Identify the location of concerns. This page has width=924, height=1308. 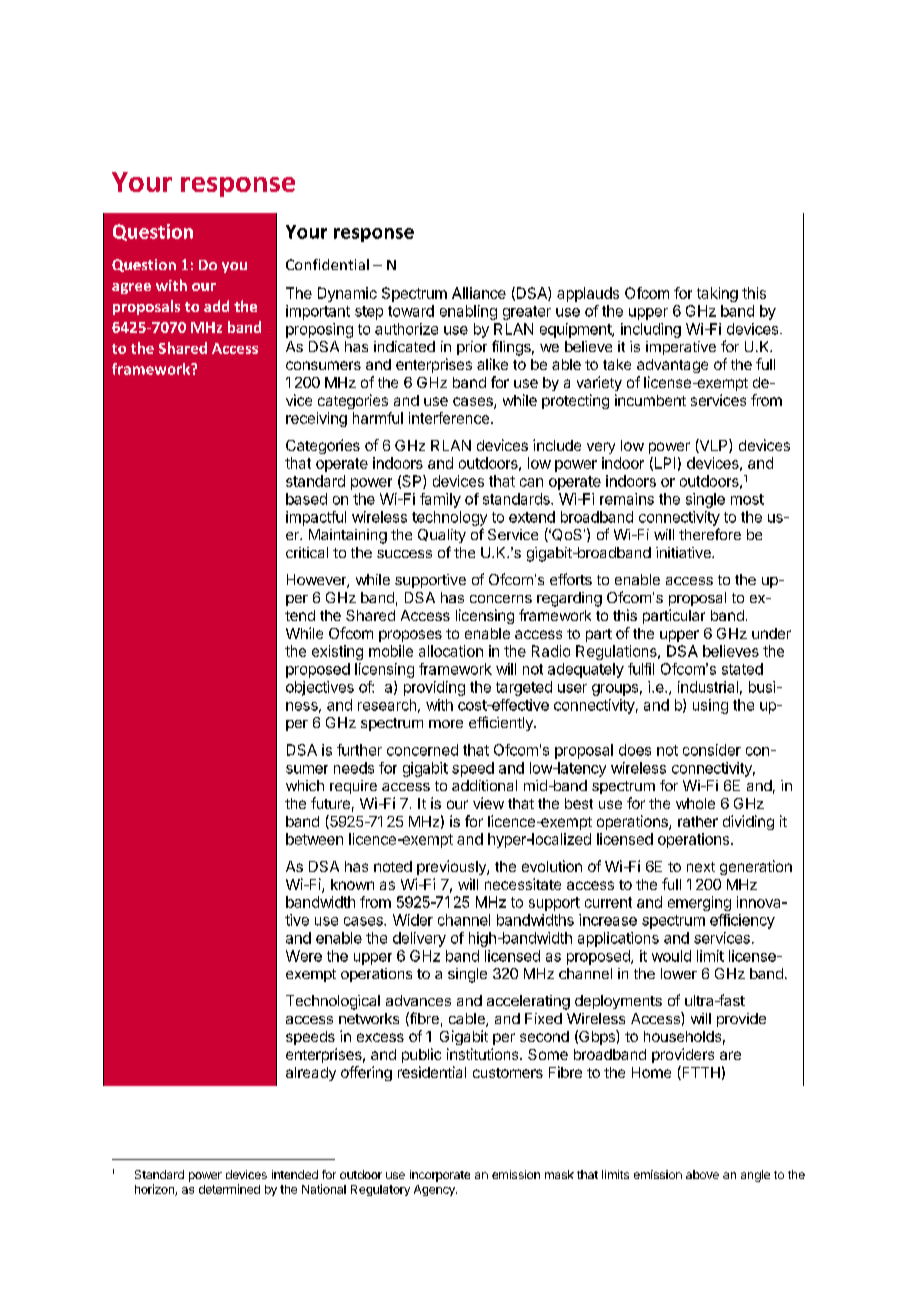
(501, 599).
